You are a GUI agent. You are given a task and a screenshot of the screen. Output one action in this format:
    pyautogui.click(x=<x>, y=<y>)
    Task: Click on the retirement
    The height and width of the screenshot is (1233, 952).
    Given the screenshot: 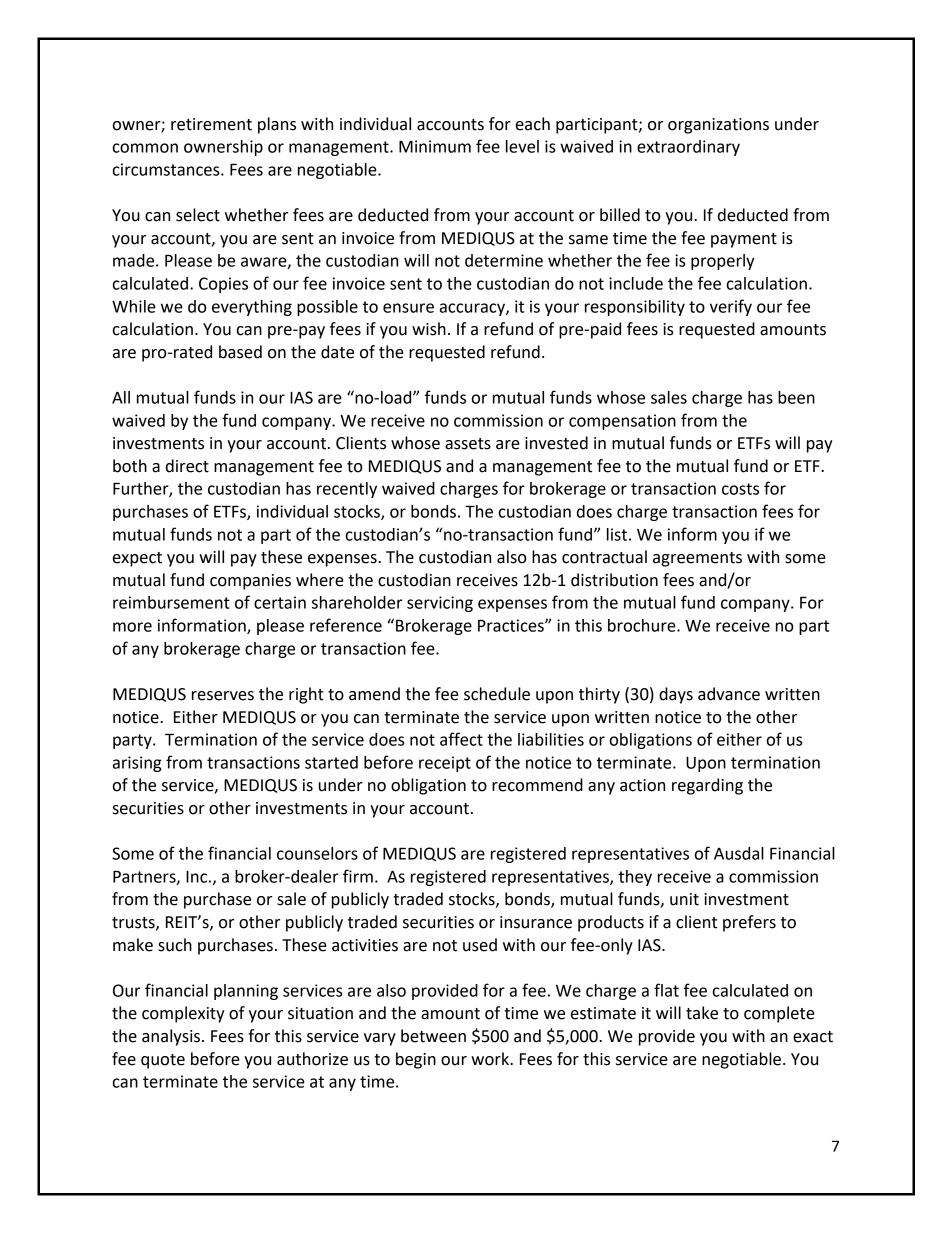 What is the action you would take?
    pyautogui.click(x=211, y=124)
